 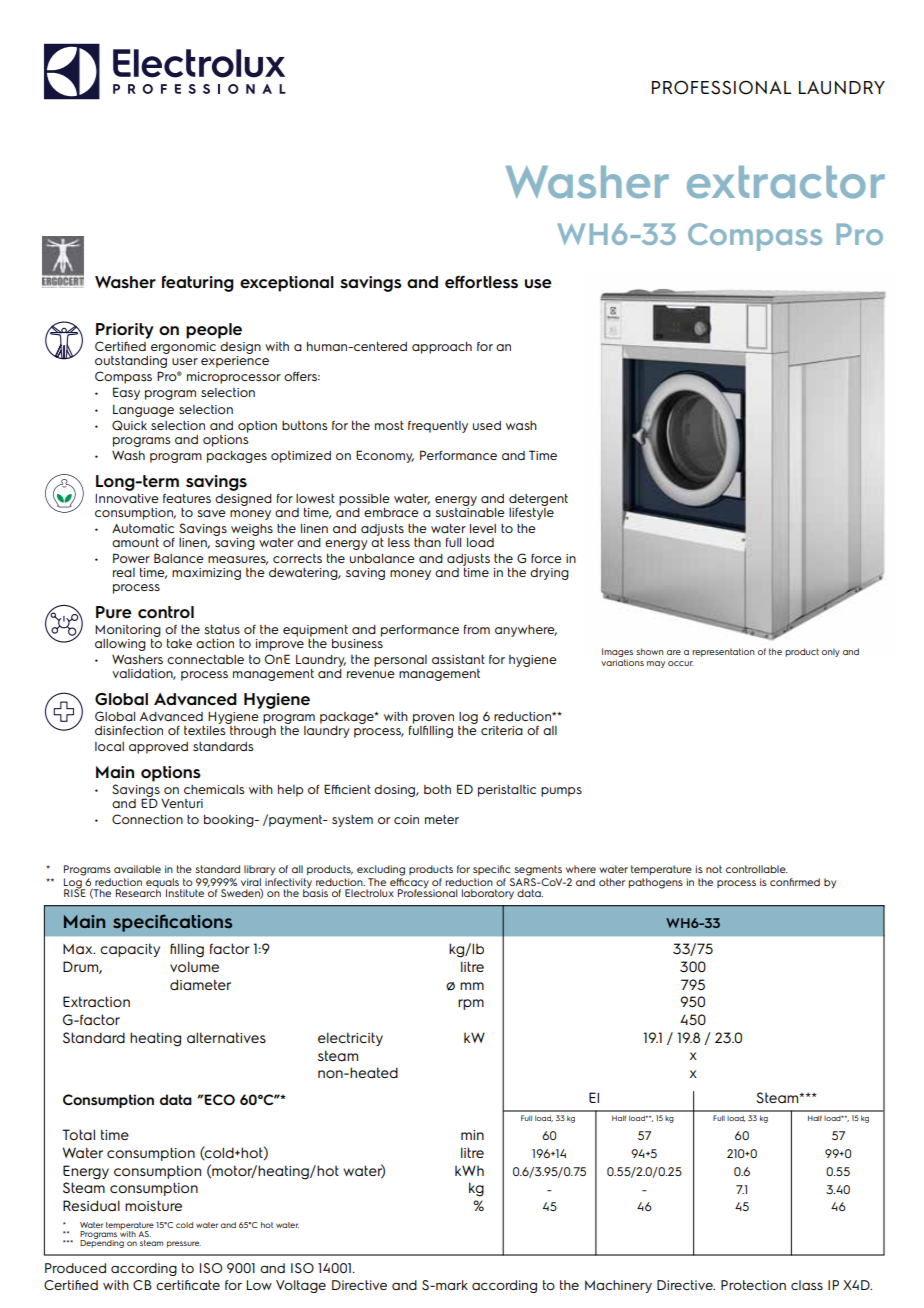 What do you see at coordinates (488, 894) in the document?
I see `laboratory` at bounding box center [488, 894].
